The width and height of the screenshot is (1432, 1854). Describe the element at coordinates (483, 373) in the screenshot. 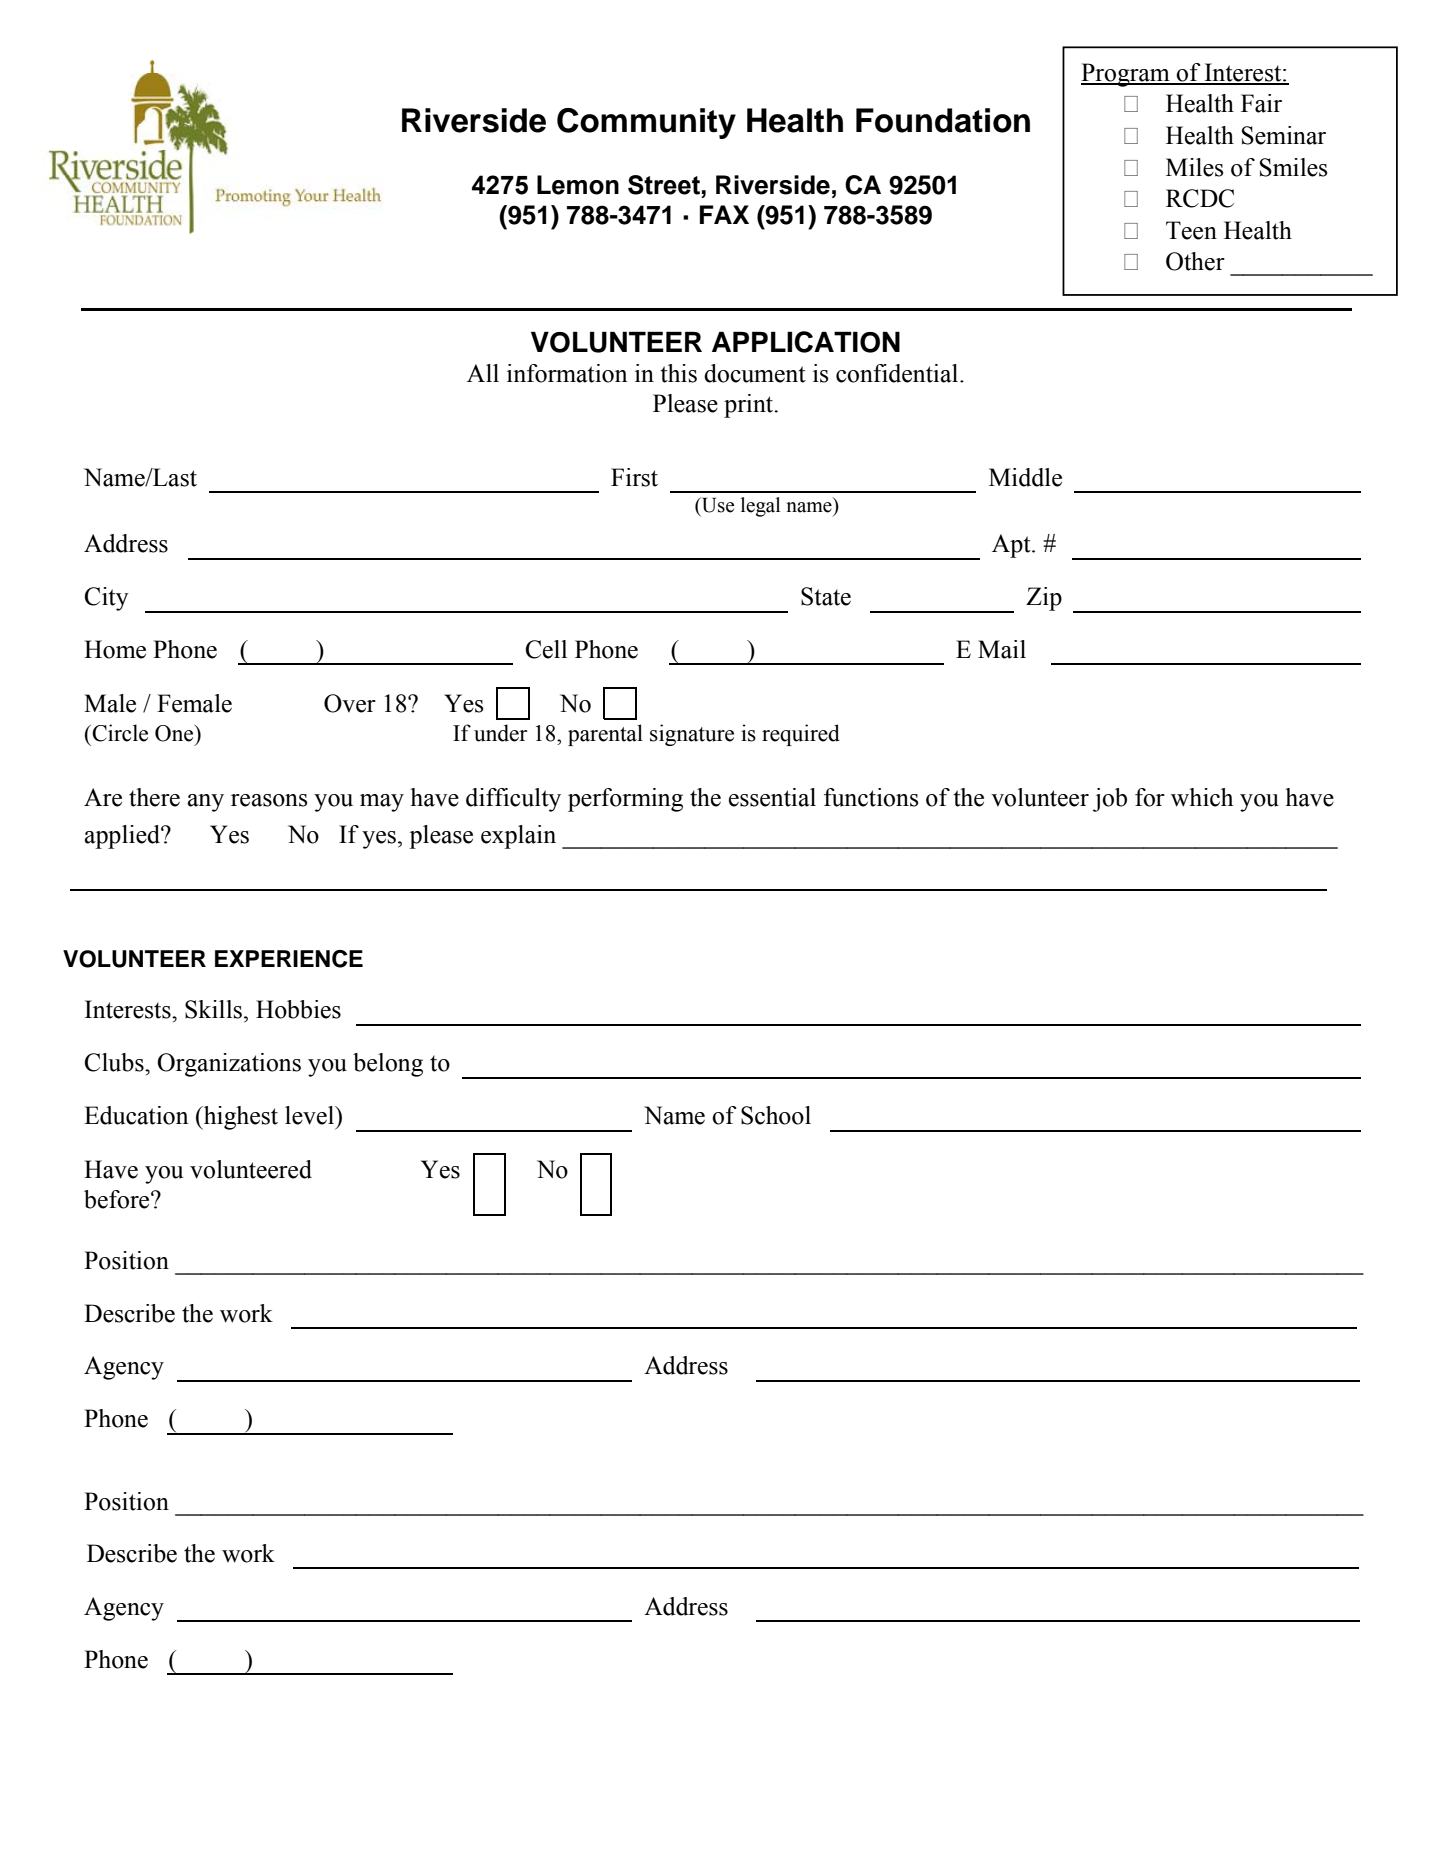

I see `All` at that location.
